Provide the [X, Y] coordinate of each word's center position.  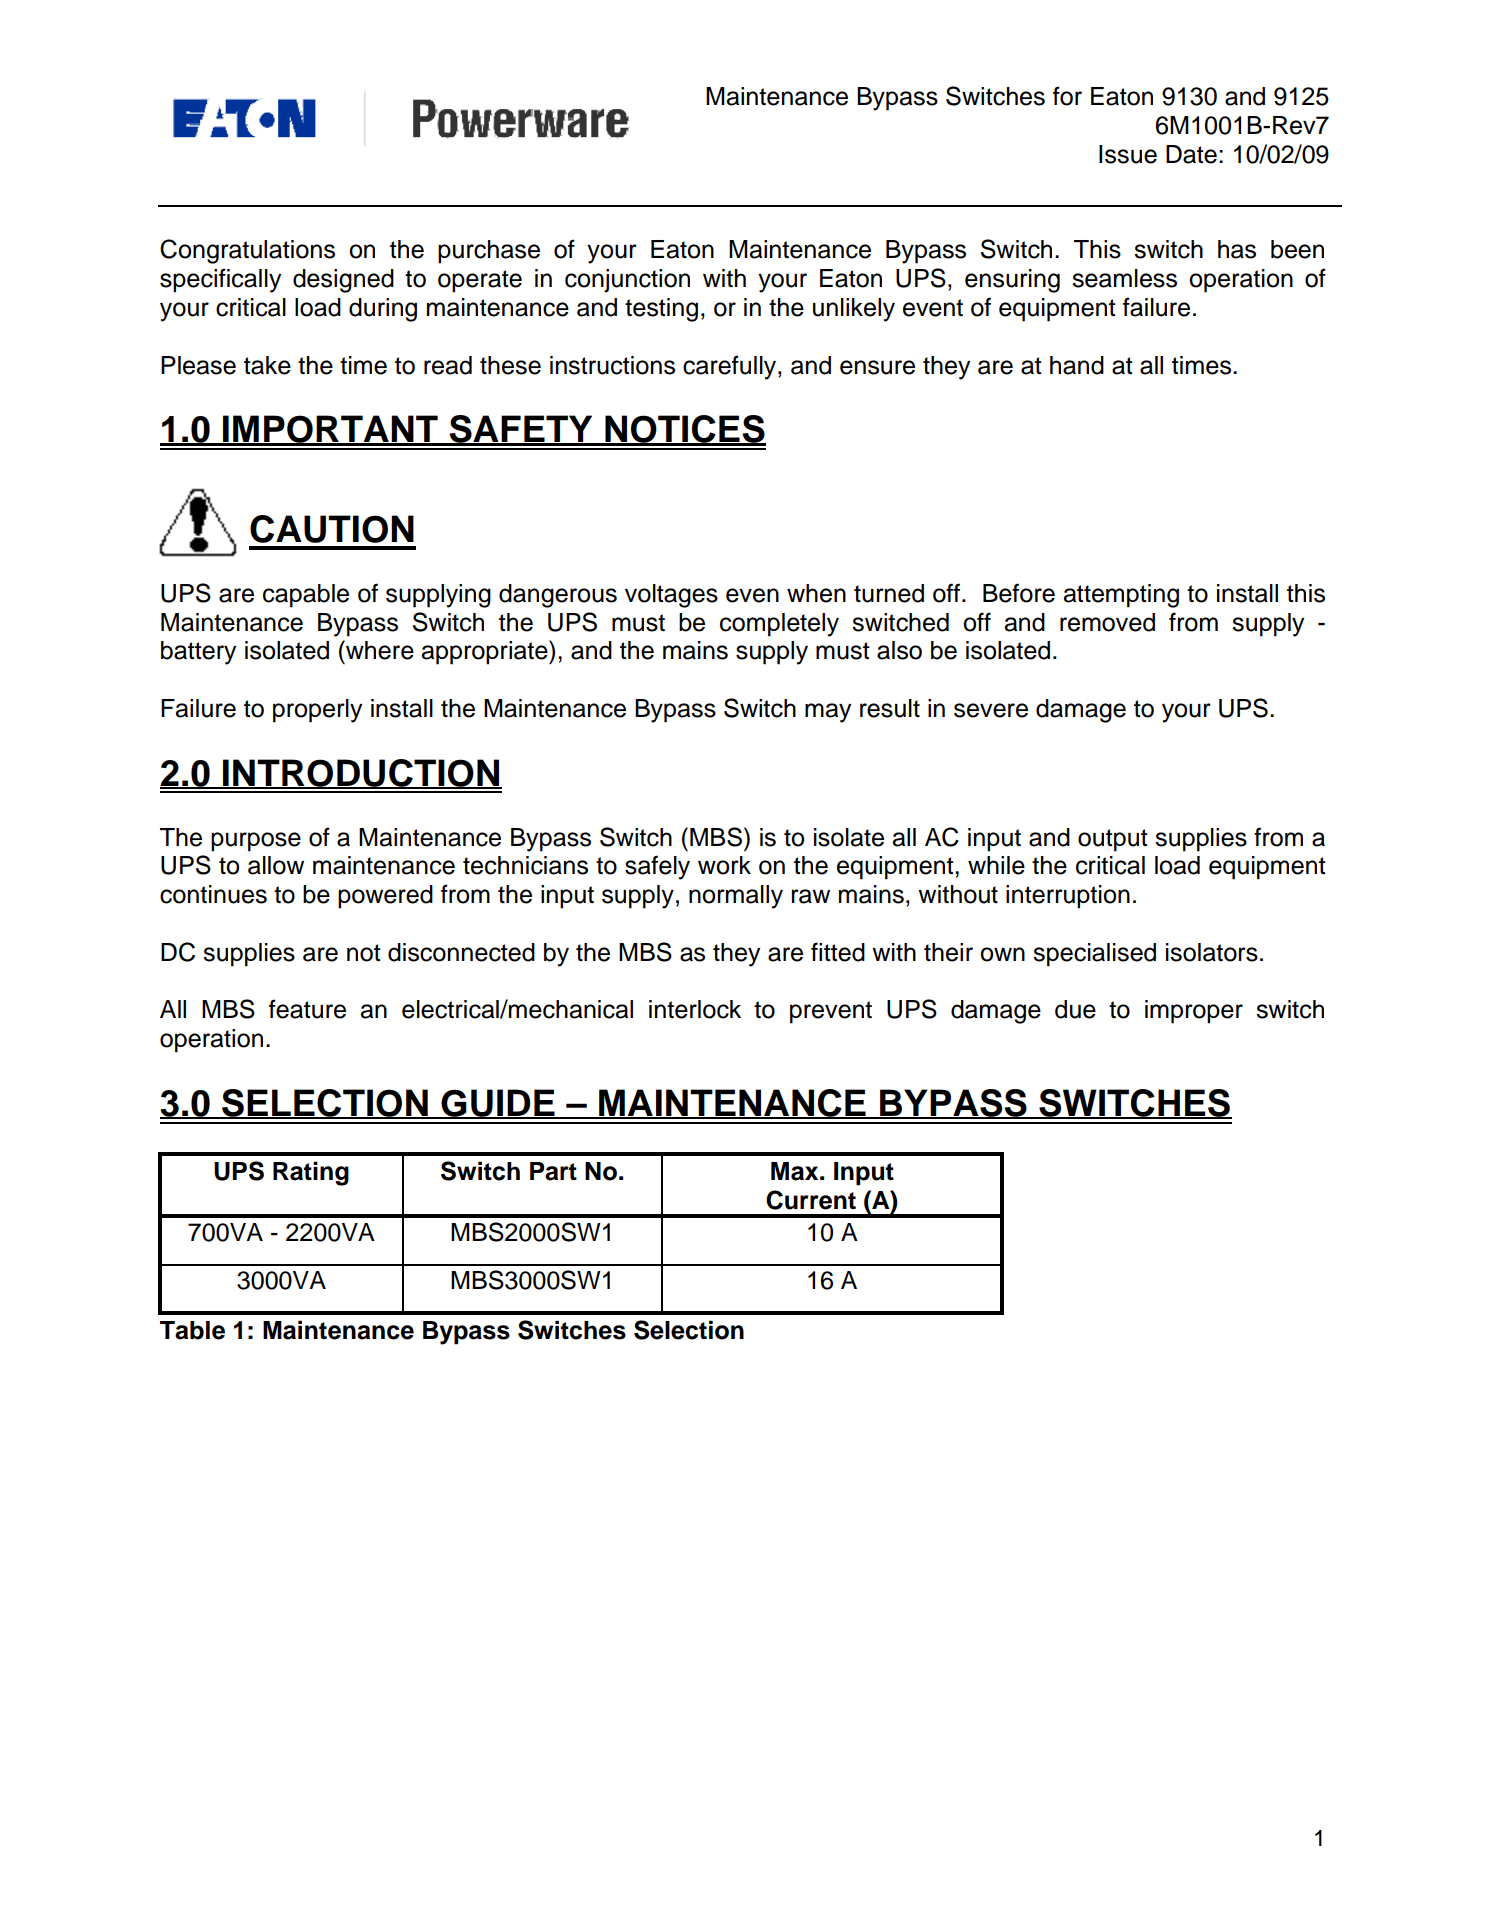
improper [1194, 1012]
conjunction [627, 281]
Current [811, 1200]
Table [192, 1330]
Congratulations [247, 251]
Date [1191, 154]
